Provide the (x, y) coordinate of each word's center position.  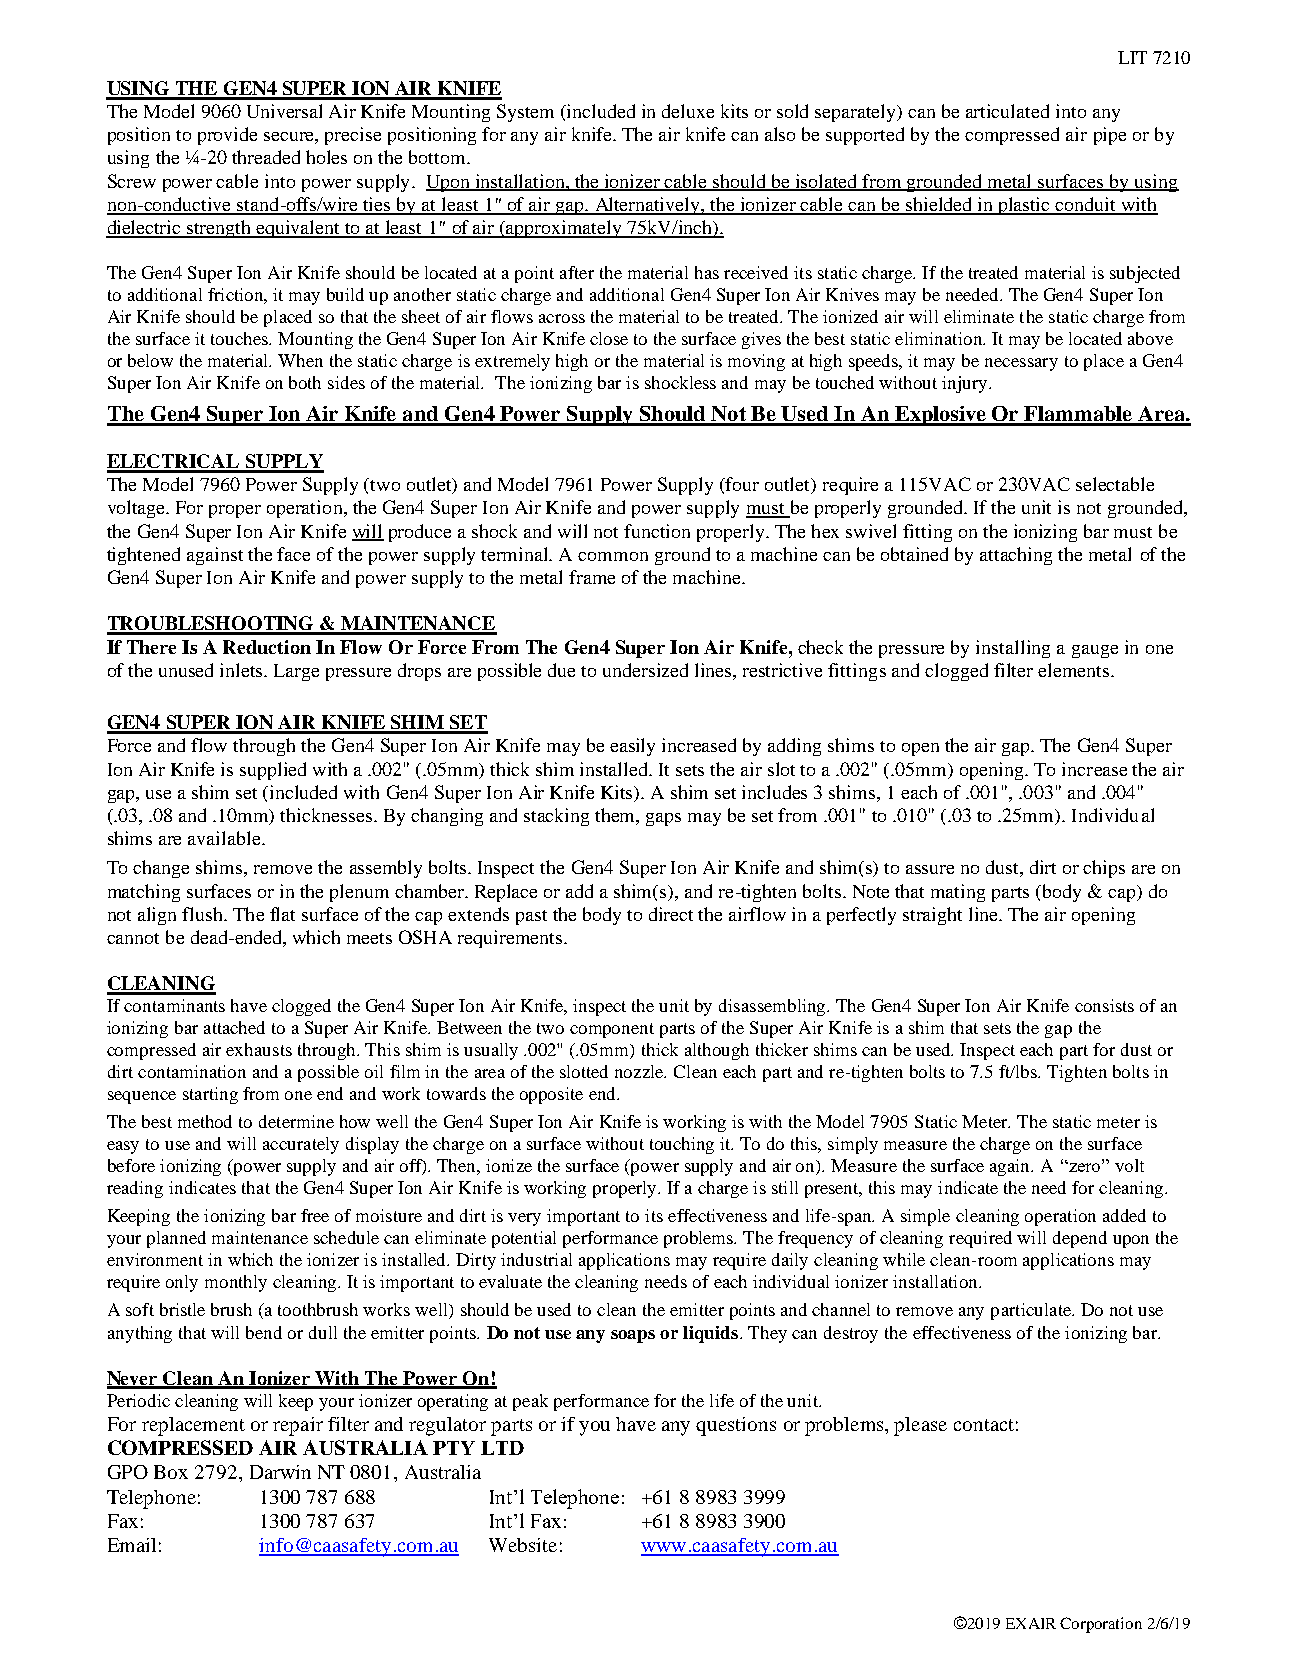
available (225, 838)
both (305, 382)
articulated (1007, 111)
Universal (284, 111)
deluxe (688, 111)
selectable (1115, 484)
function (657, 531)
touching (682, 1145)
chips (1104, 869)
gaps (663, 819)
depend (1080, 1239)
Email (132, 1545)
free (315, 1215)
